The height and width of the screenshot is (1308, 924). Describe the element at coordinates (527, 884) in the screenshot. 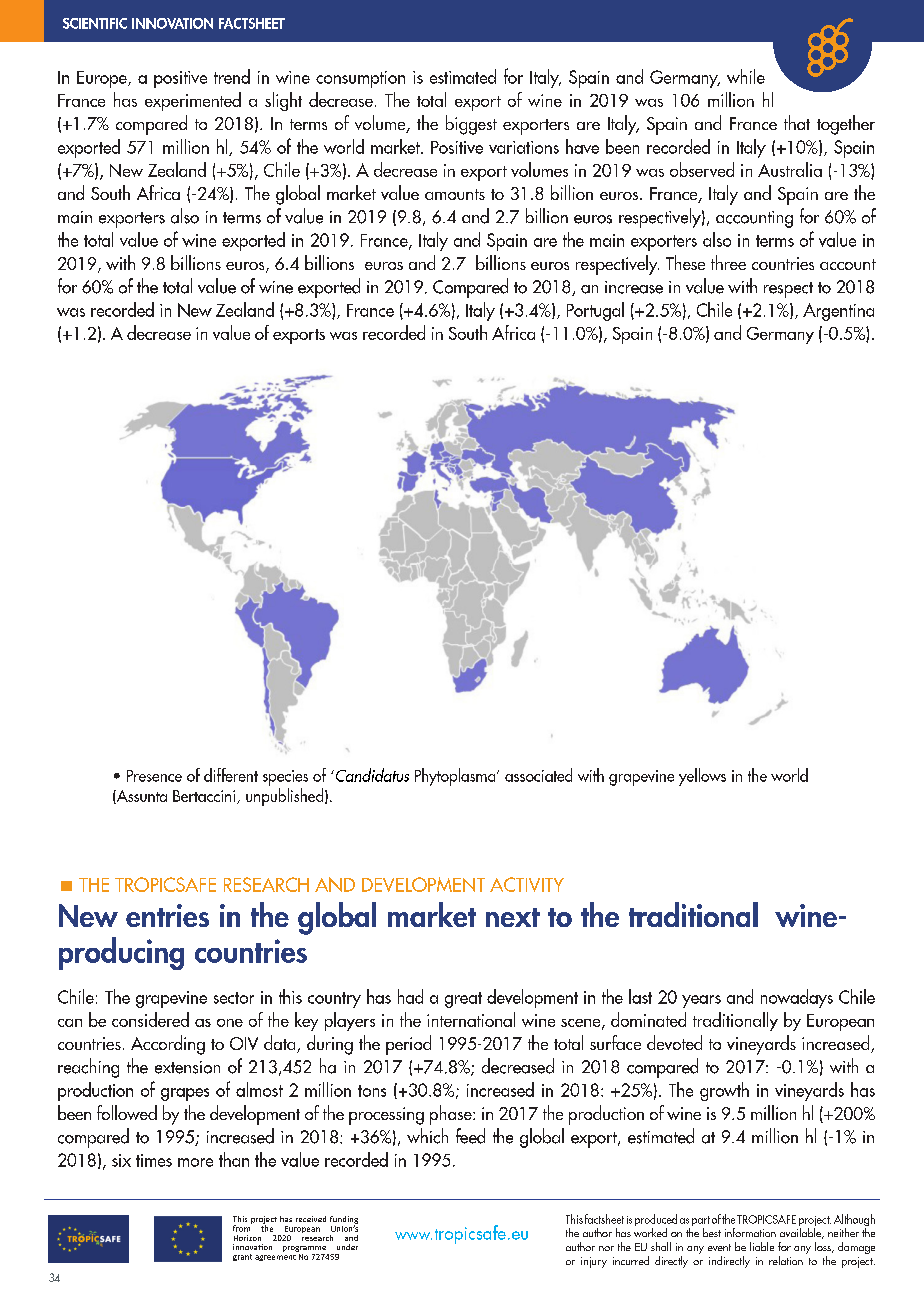

I see `ACTIVITY` at that location.
